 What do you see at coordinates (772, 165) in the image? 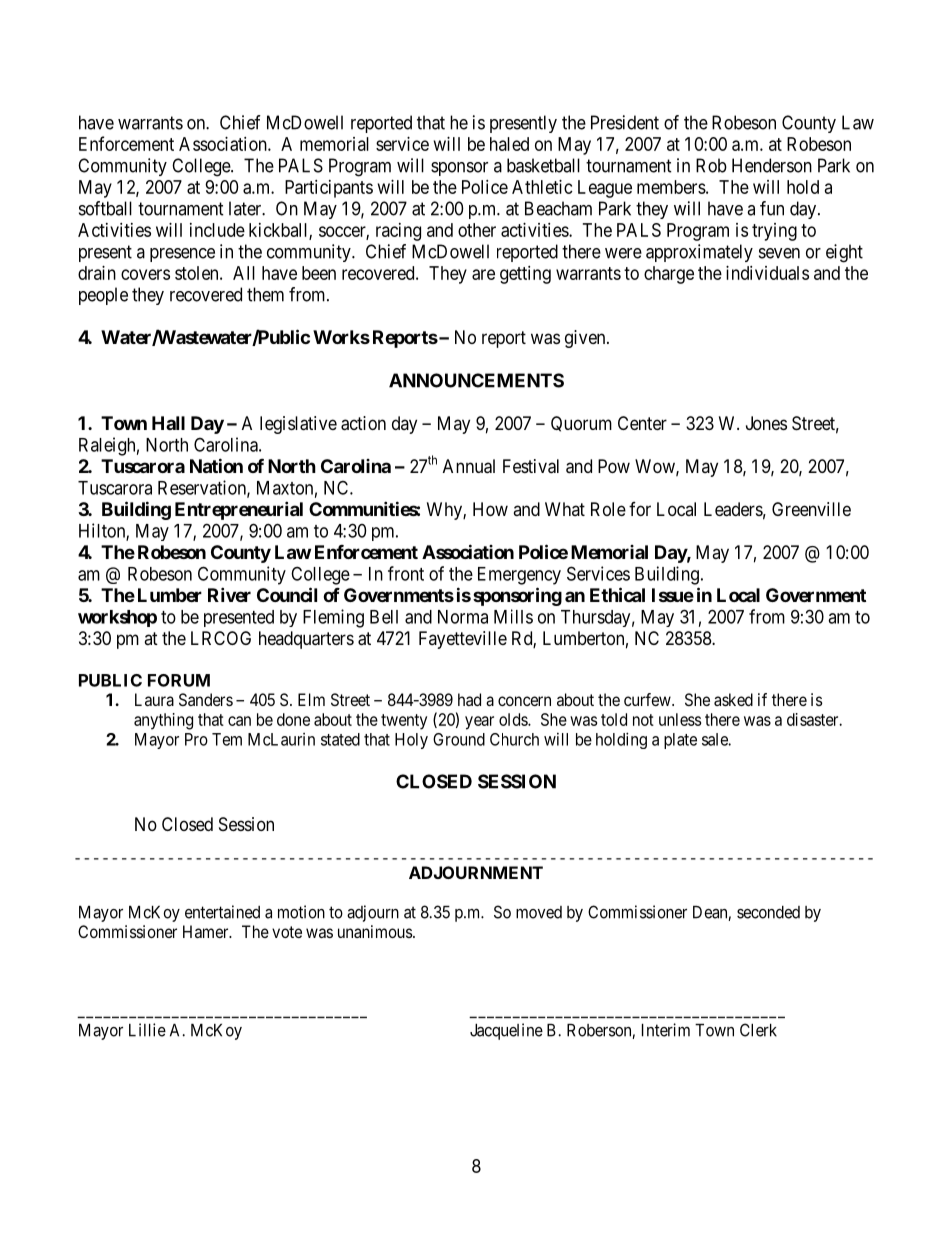
I see `Henderson` at bounding box center [772, 165].
